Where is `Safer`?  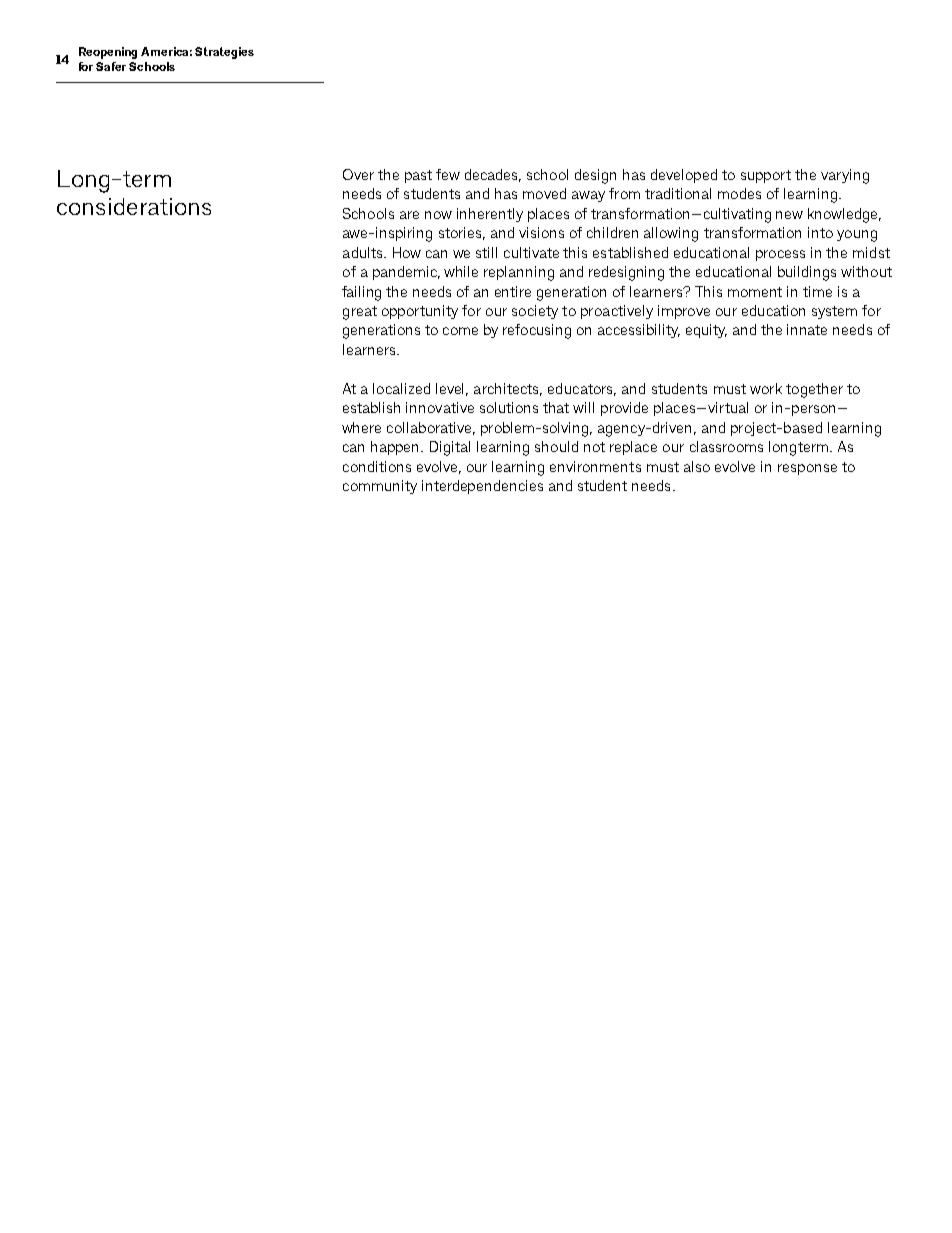
Safer is located at coordinates (111, 66).
